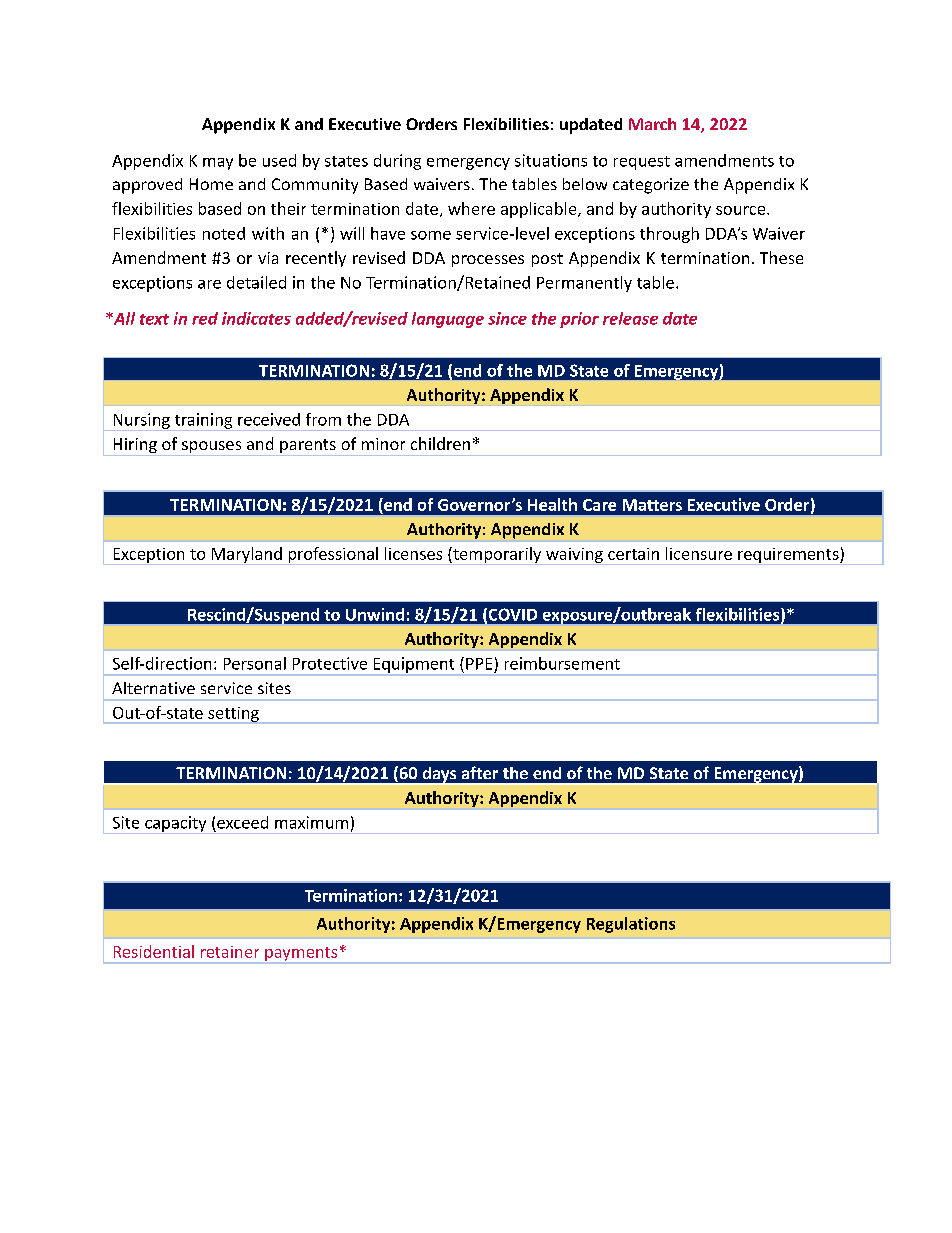  What do you see at coordinates (230, 952) in the page?
I see `retainer` at bounding box center [230, 952].
